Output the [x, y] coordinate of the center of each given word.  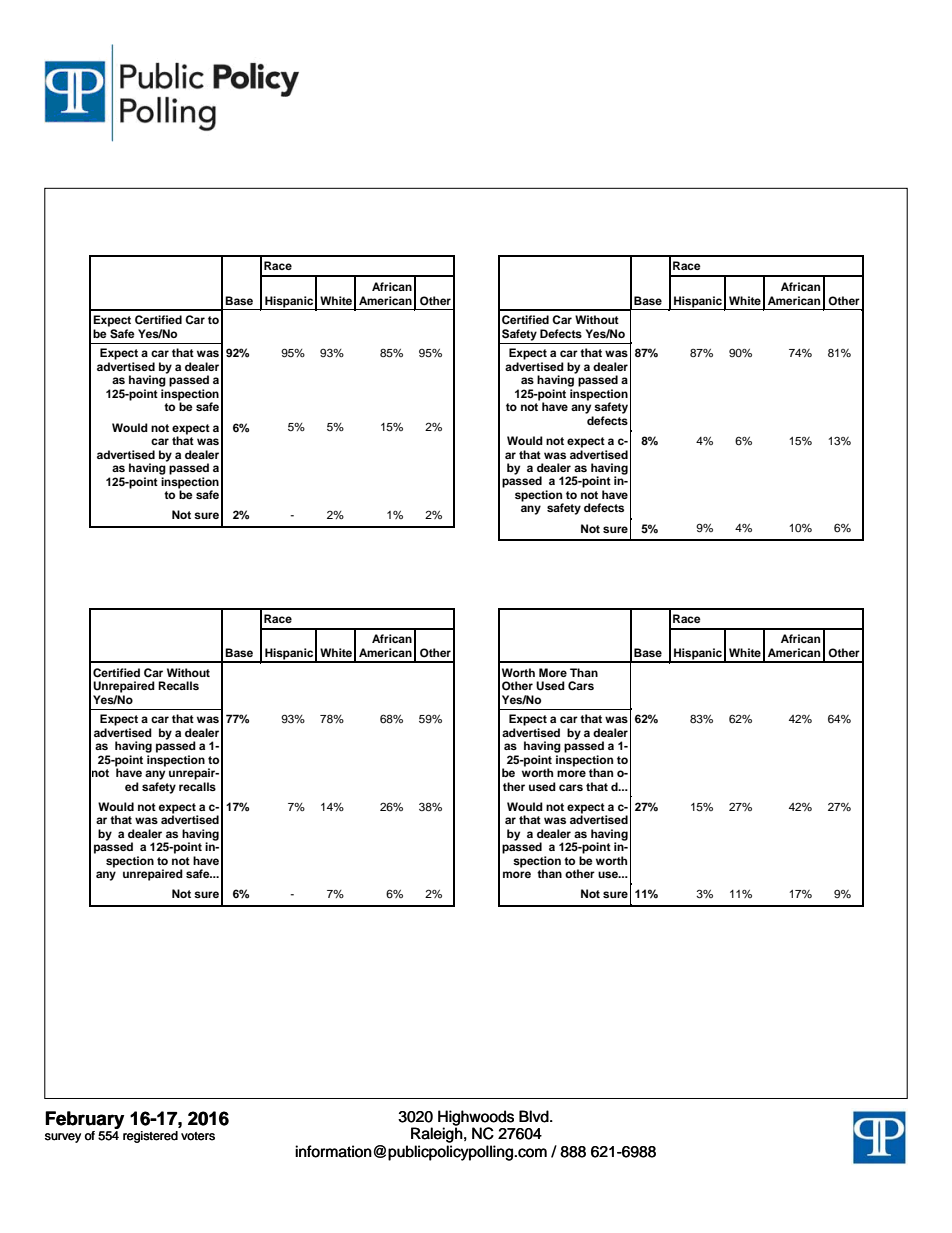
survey [63, 1138]
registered [150, 1137]
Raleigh [437, 1135]
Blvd [535, 1116]
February [84, 1121]
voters [198, 1136]
